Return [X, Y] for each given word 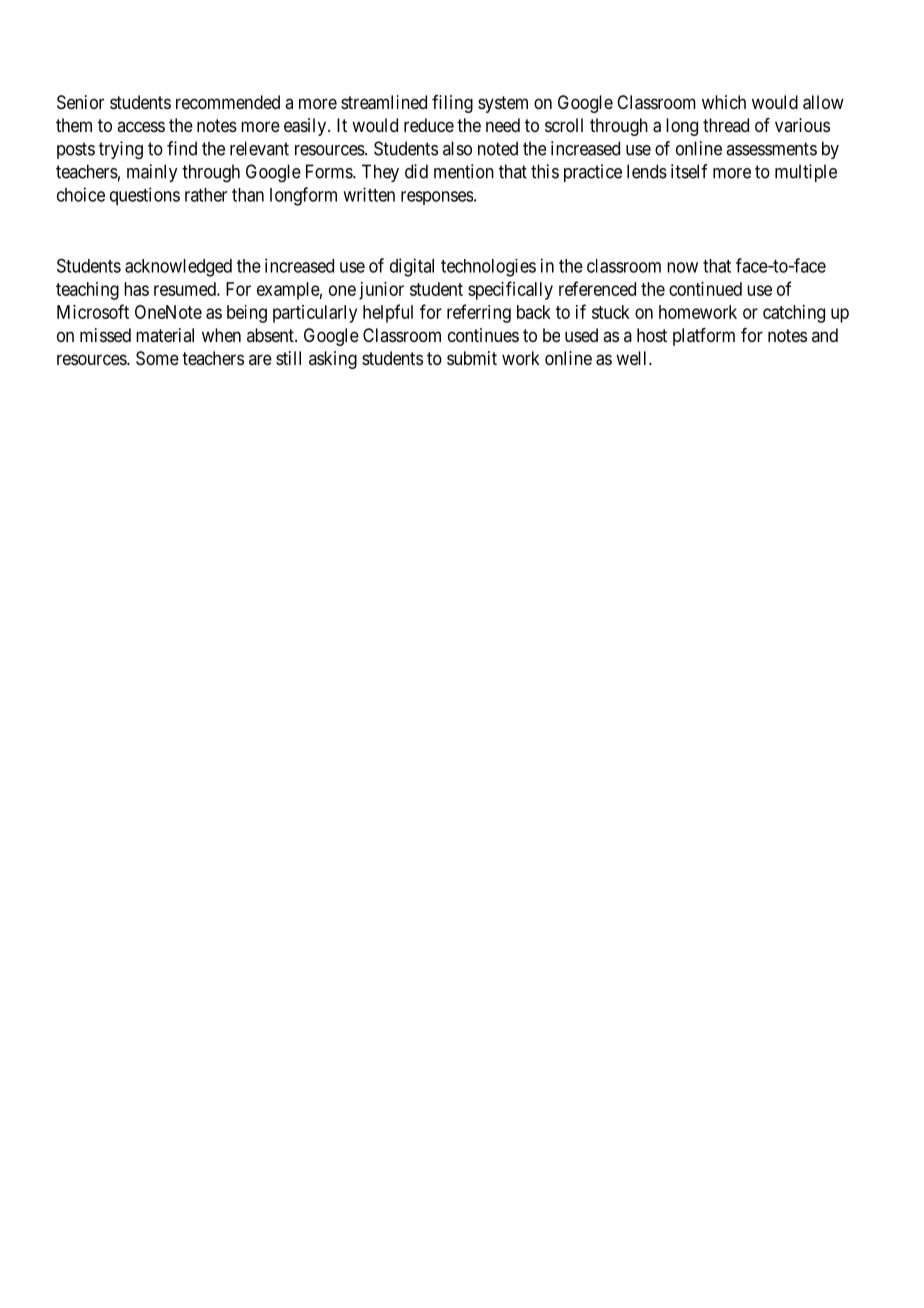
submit [472, 358]
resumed [186, 289]
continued [705, 289]
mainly [152, 173]
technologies [488, 268]
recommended [228, 102]
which [724, 102]
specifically [510, 290]
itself [689, 171]
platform [704, 337]
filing [452, 104]
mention [464, 171]
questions [145, 196]
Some [157, 358]
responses [437, 198]
